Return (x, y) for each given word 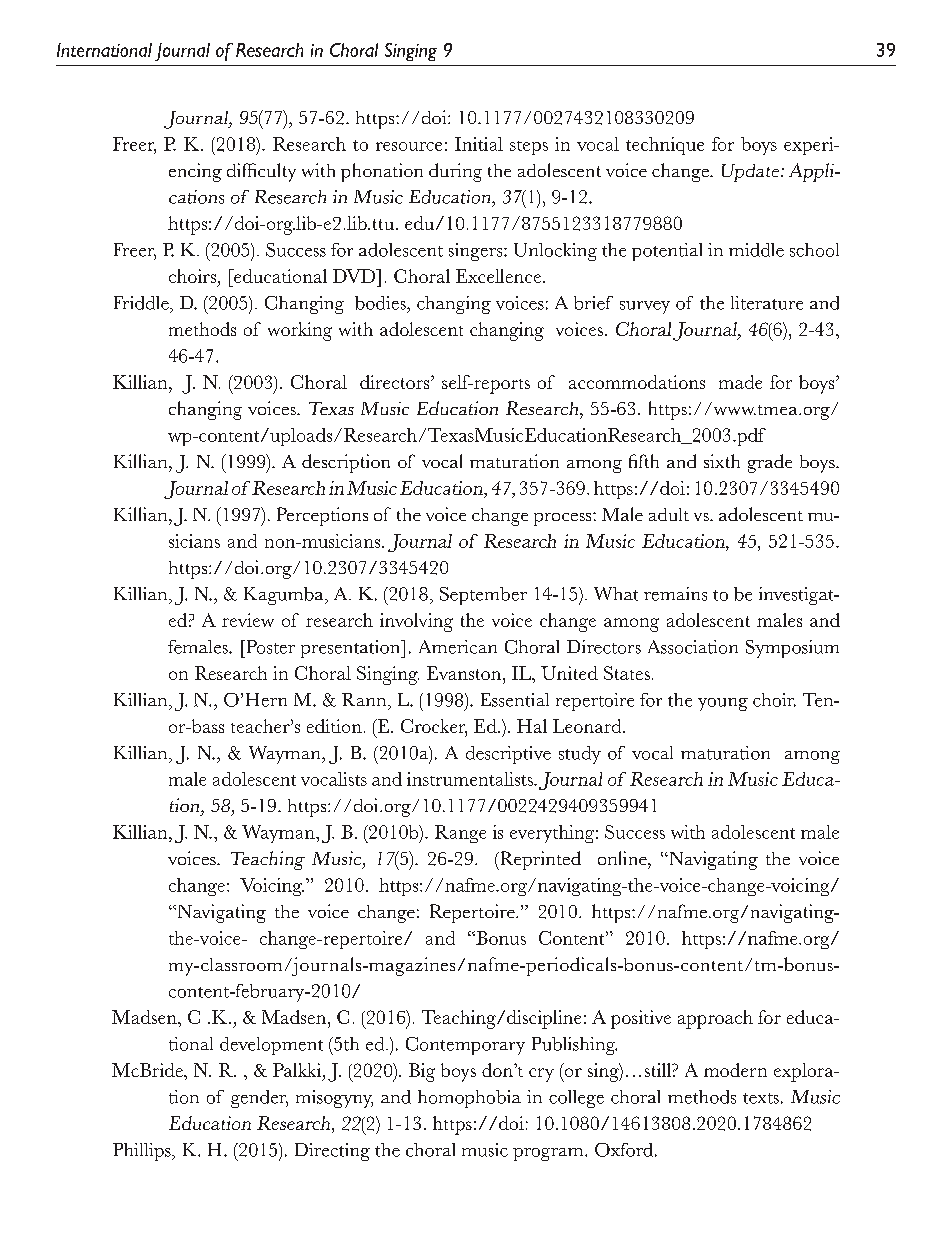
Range (460, 834)
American (458, 647)
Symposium (792, 649)
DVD (355, 276)
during (455, 172)
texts (761, 1098)
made (740, 382)
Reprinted (539, 860)
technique (665, 146)
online (623, 858)
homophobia (469, 1099)
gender (259, 1099)
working (300, 331)
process (564, 519)
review (248, 620)
